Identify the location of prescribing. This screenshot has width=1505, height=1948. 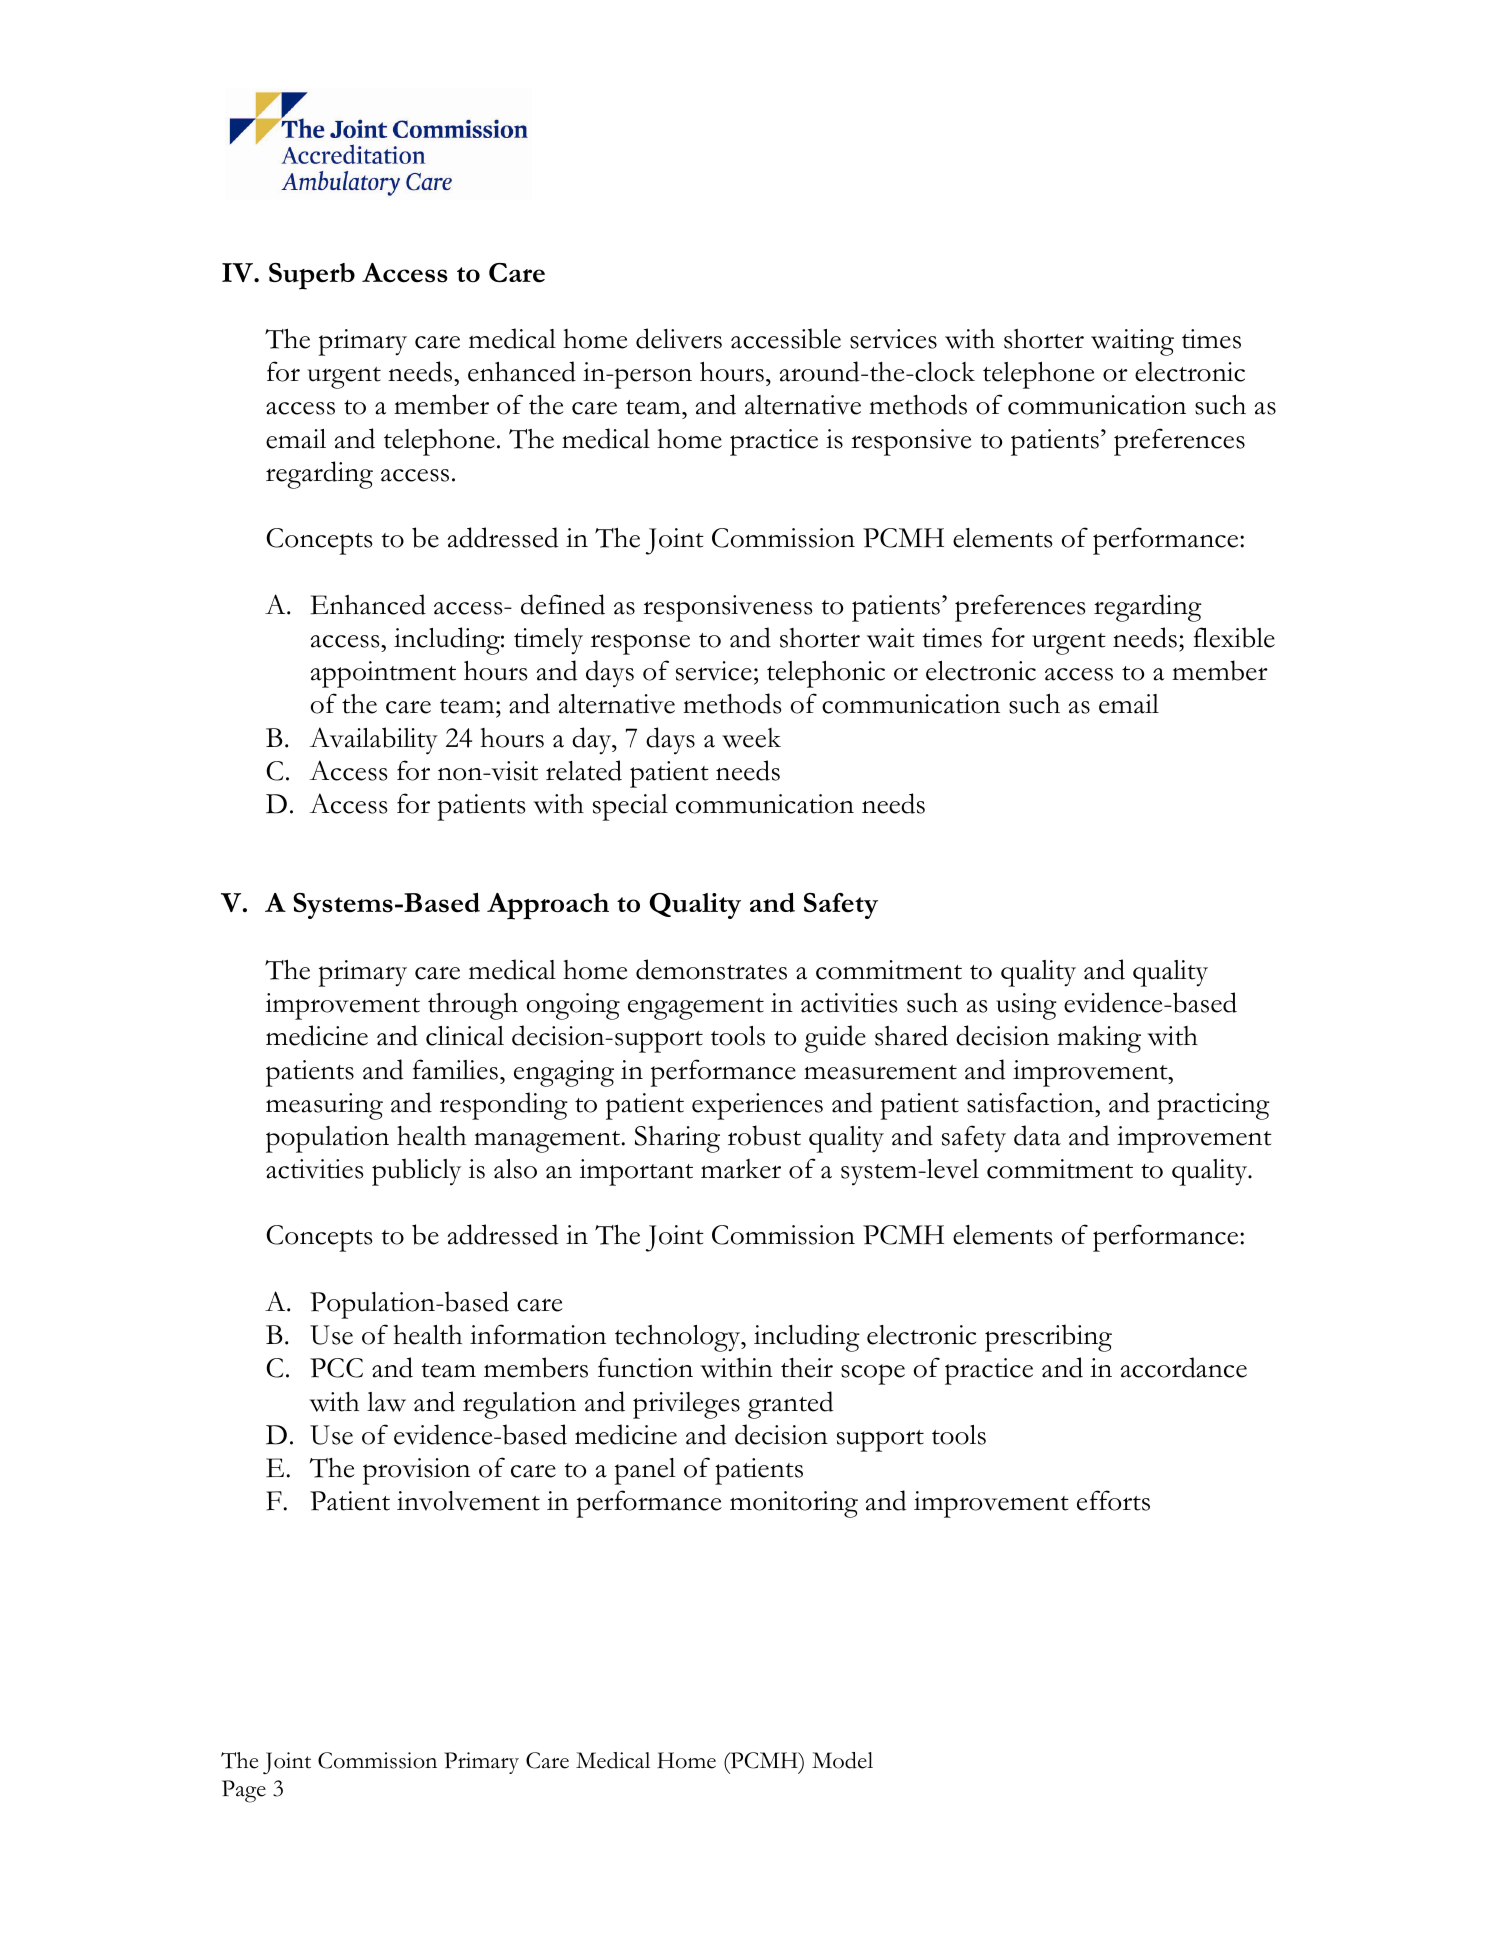
(1048, 1338).
